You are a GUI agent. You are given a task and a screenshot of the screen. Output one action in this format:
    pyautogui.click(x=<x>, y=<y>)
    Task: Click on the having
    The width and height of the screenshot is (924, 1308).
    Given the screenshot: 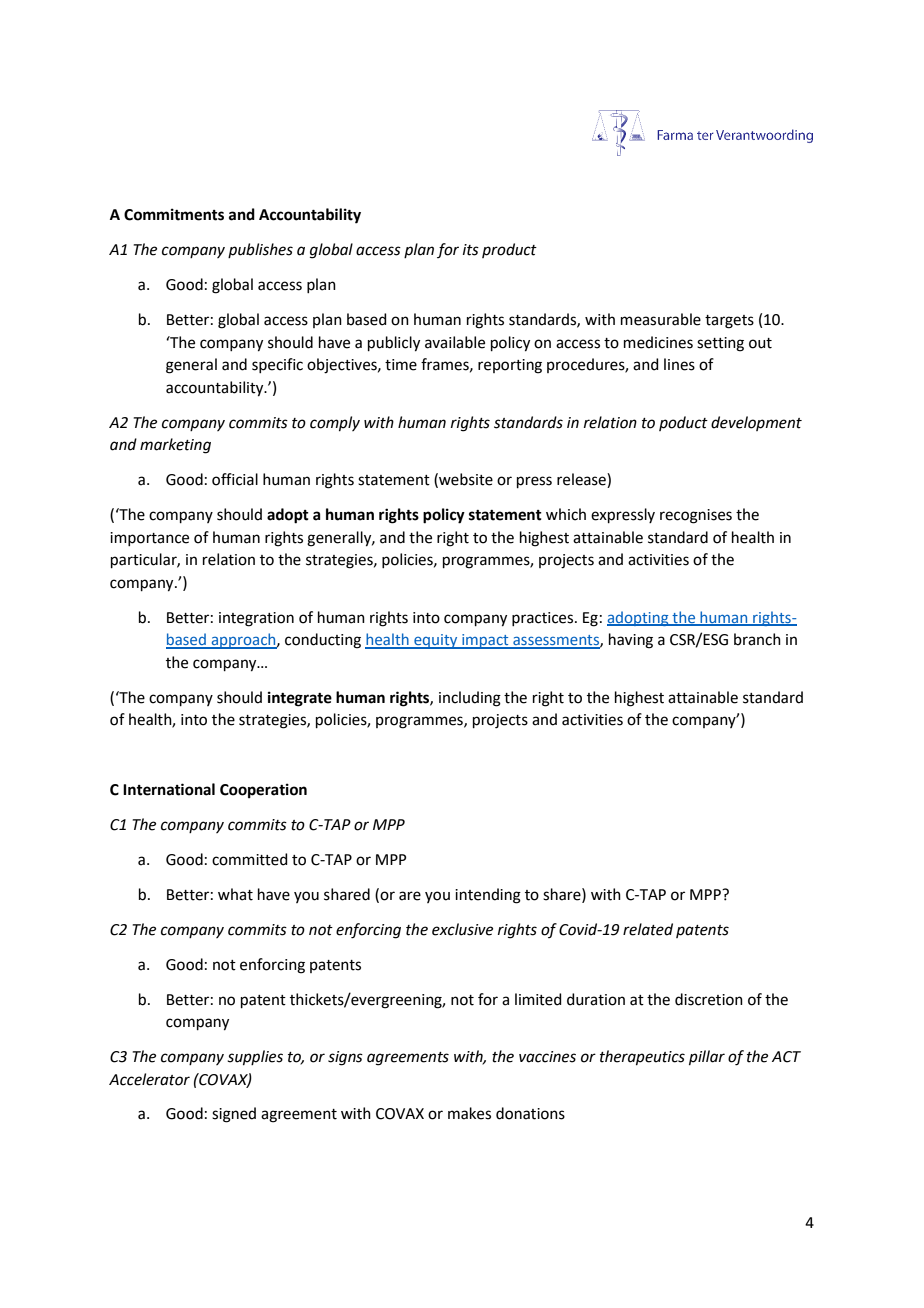 What is the action you would take?
    pyautogui.click(x=631, y=641)
